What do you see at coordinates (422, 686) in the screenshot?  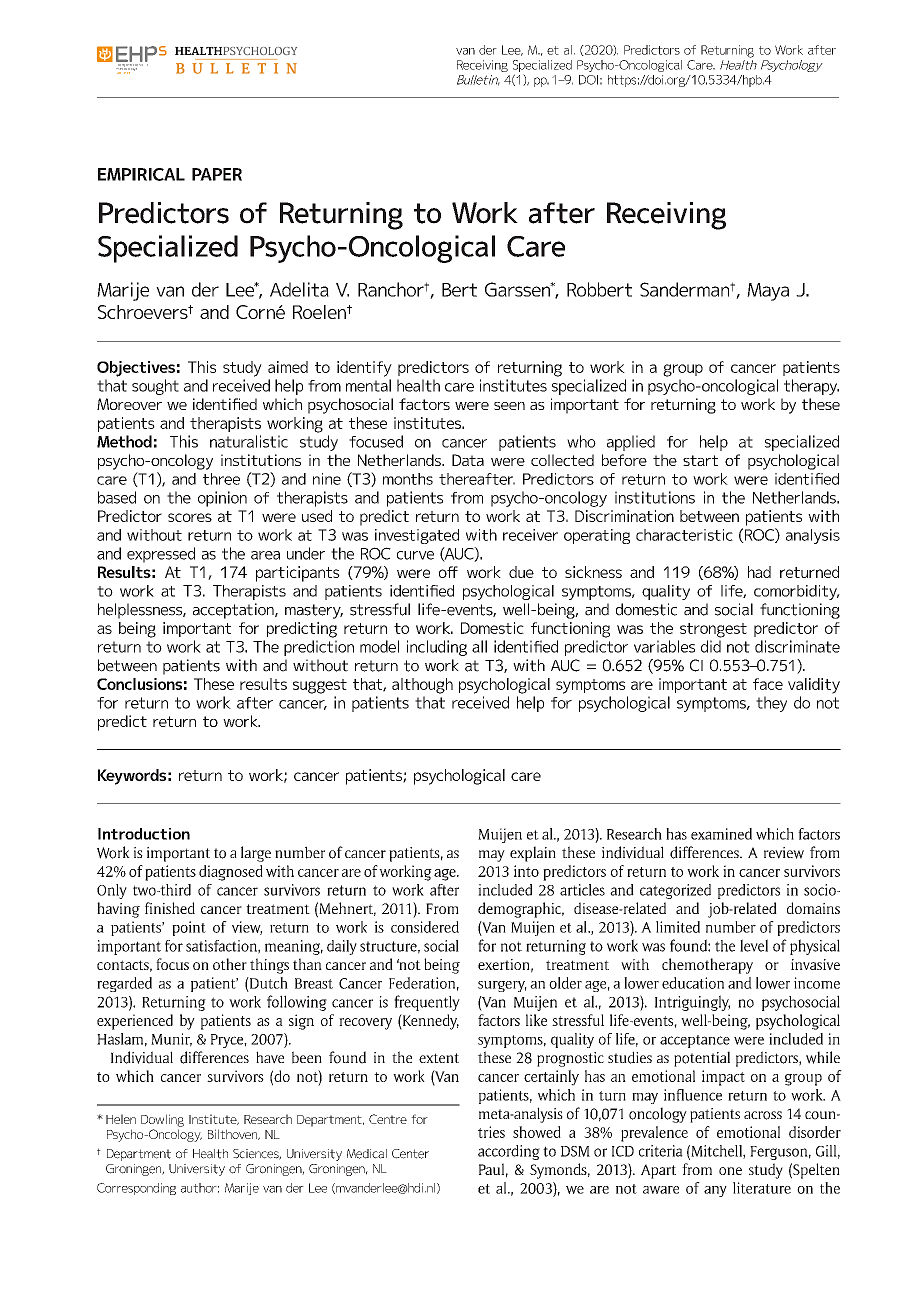 I see `although` at bounding box center [422, 686].
